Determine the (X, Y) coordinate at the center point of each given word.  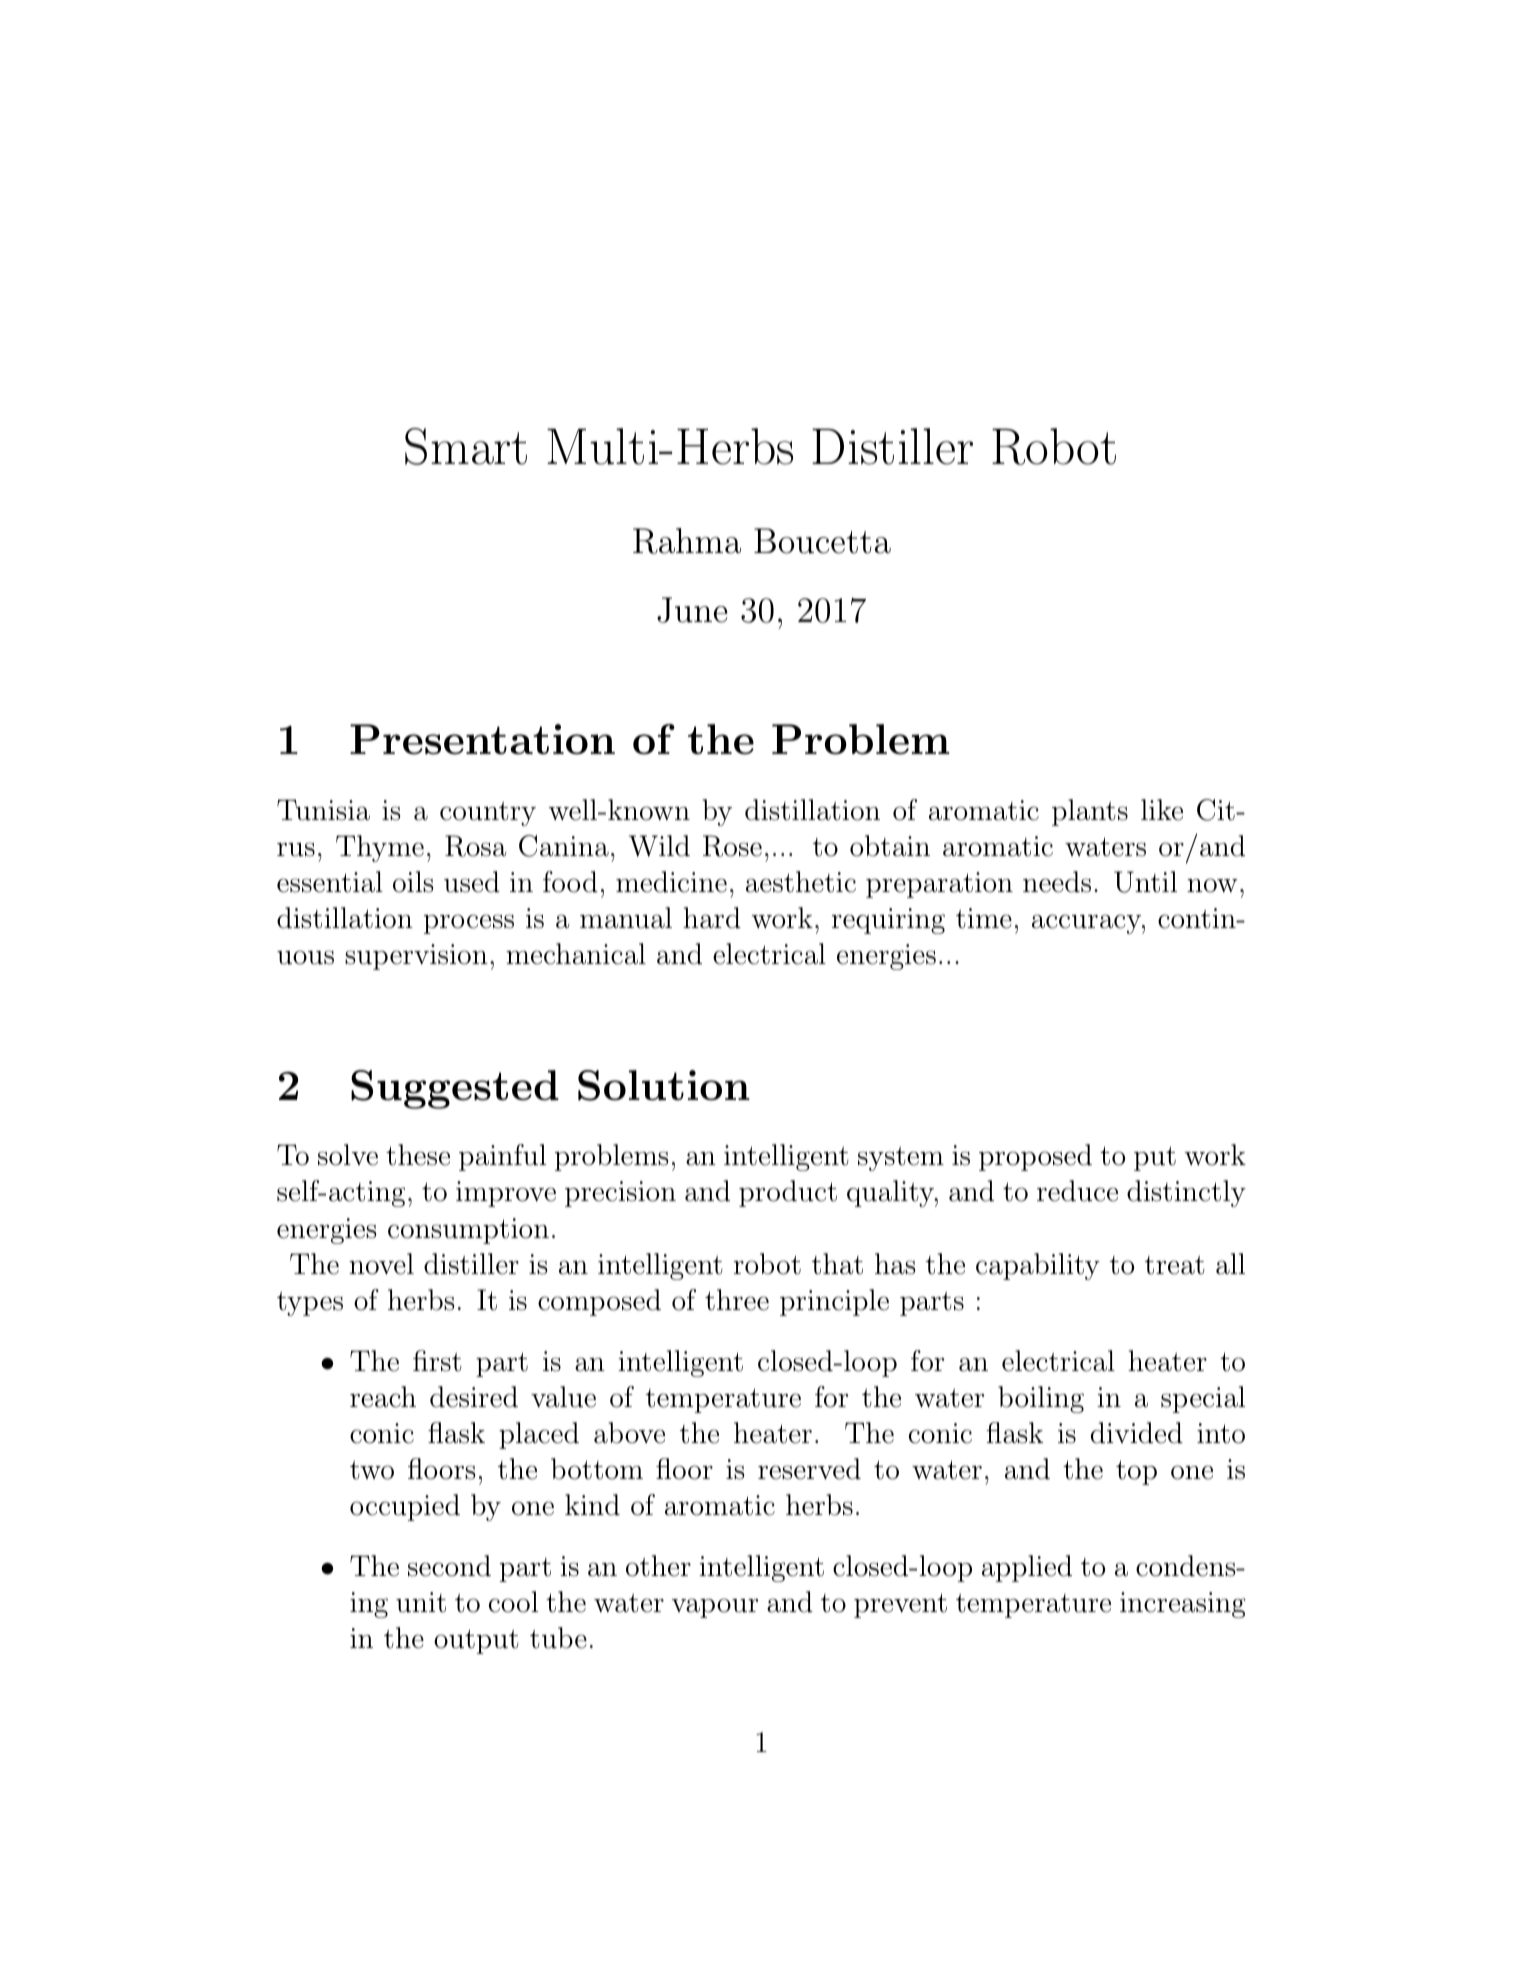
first (437, 1361)
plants (1090, 812)
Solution (664, 1085)
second (449, 1566)
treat (1175, 1265)
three (737, 1300)
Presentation (482, 739)
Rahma (687, 541)
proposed (1035, 1157)
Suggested (455, 1089)
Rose (732, 846)
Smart (466, 446)
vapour (715, 1608)
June (692, 610)
